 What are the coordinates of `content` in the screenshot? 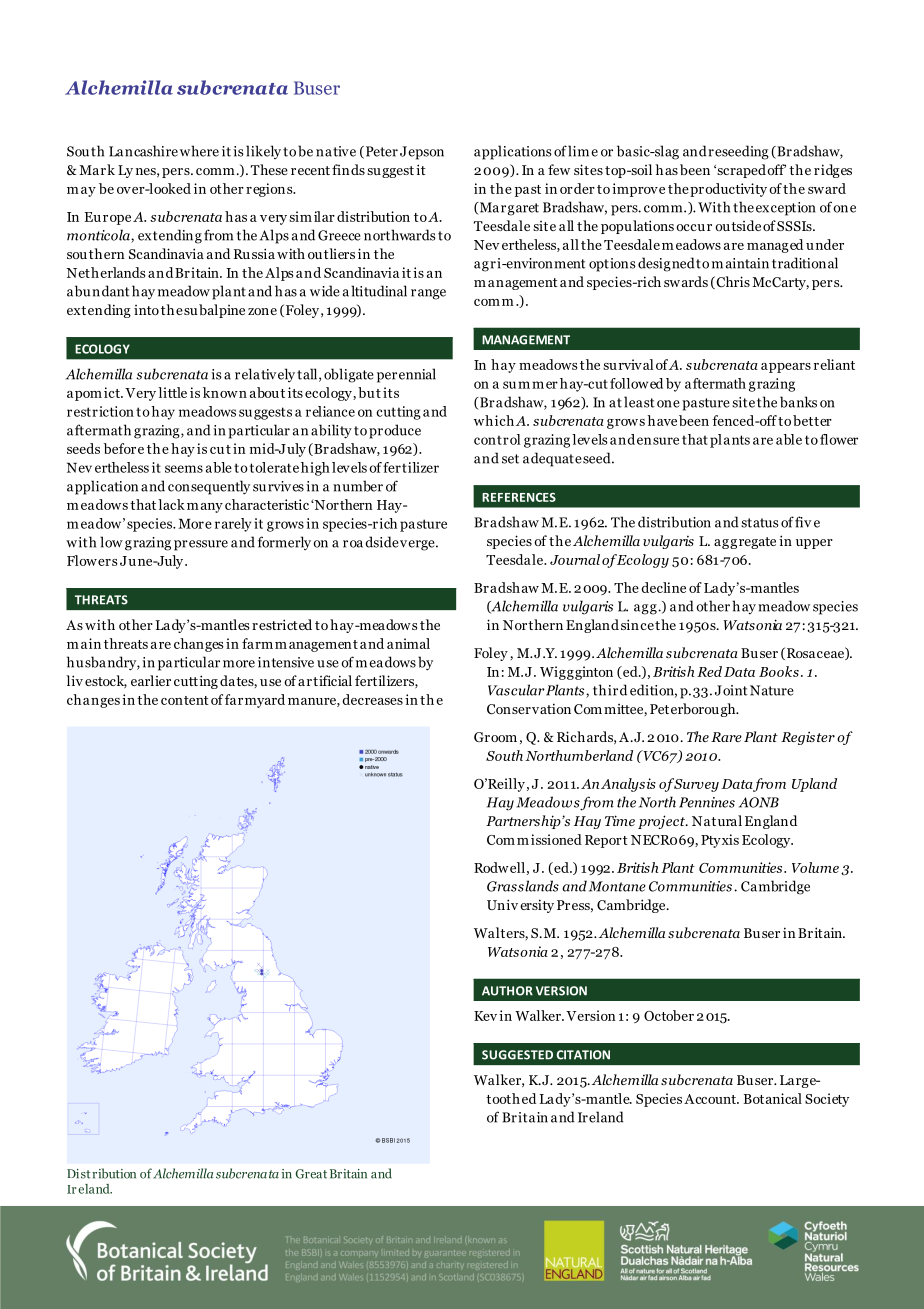 It's located at (185, 700).
